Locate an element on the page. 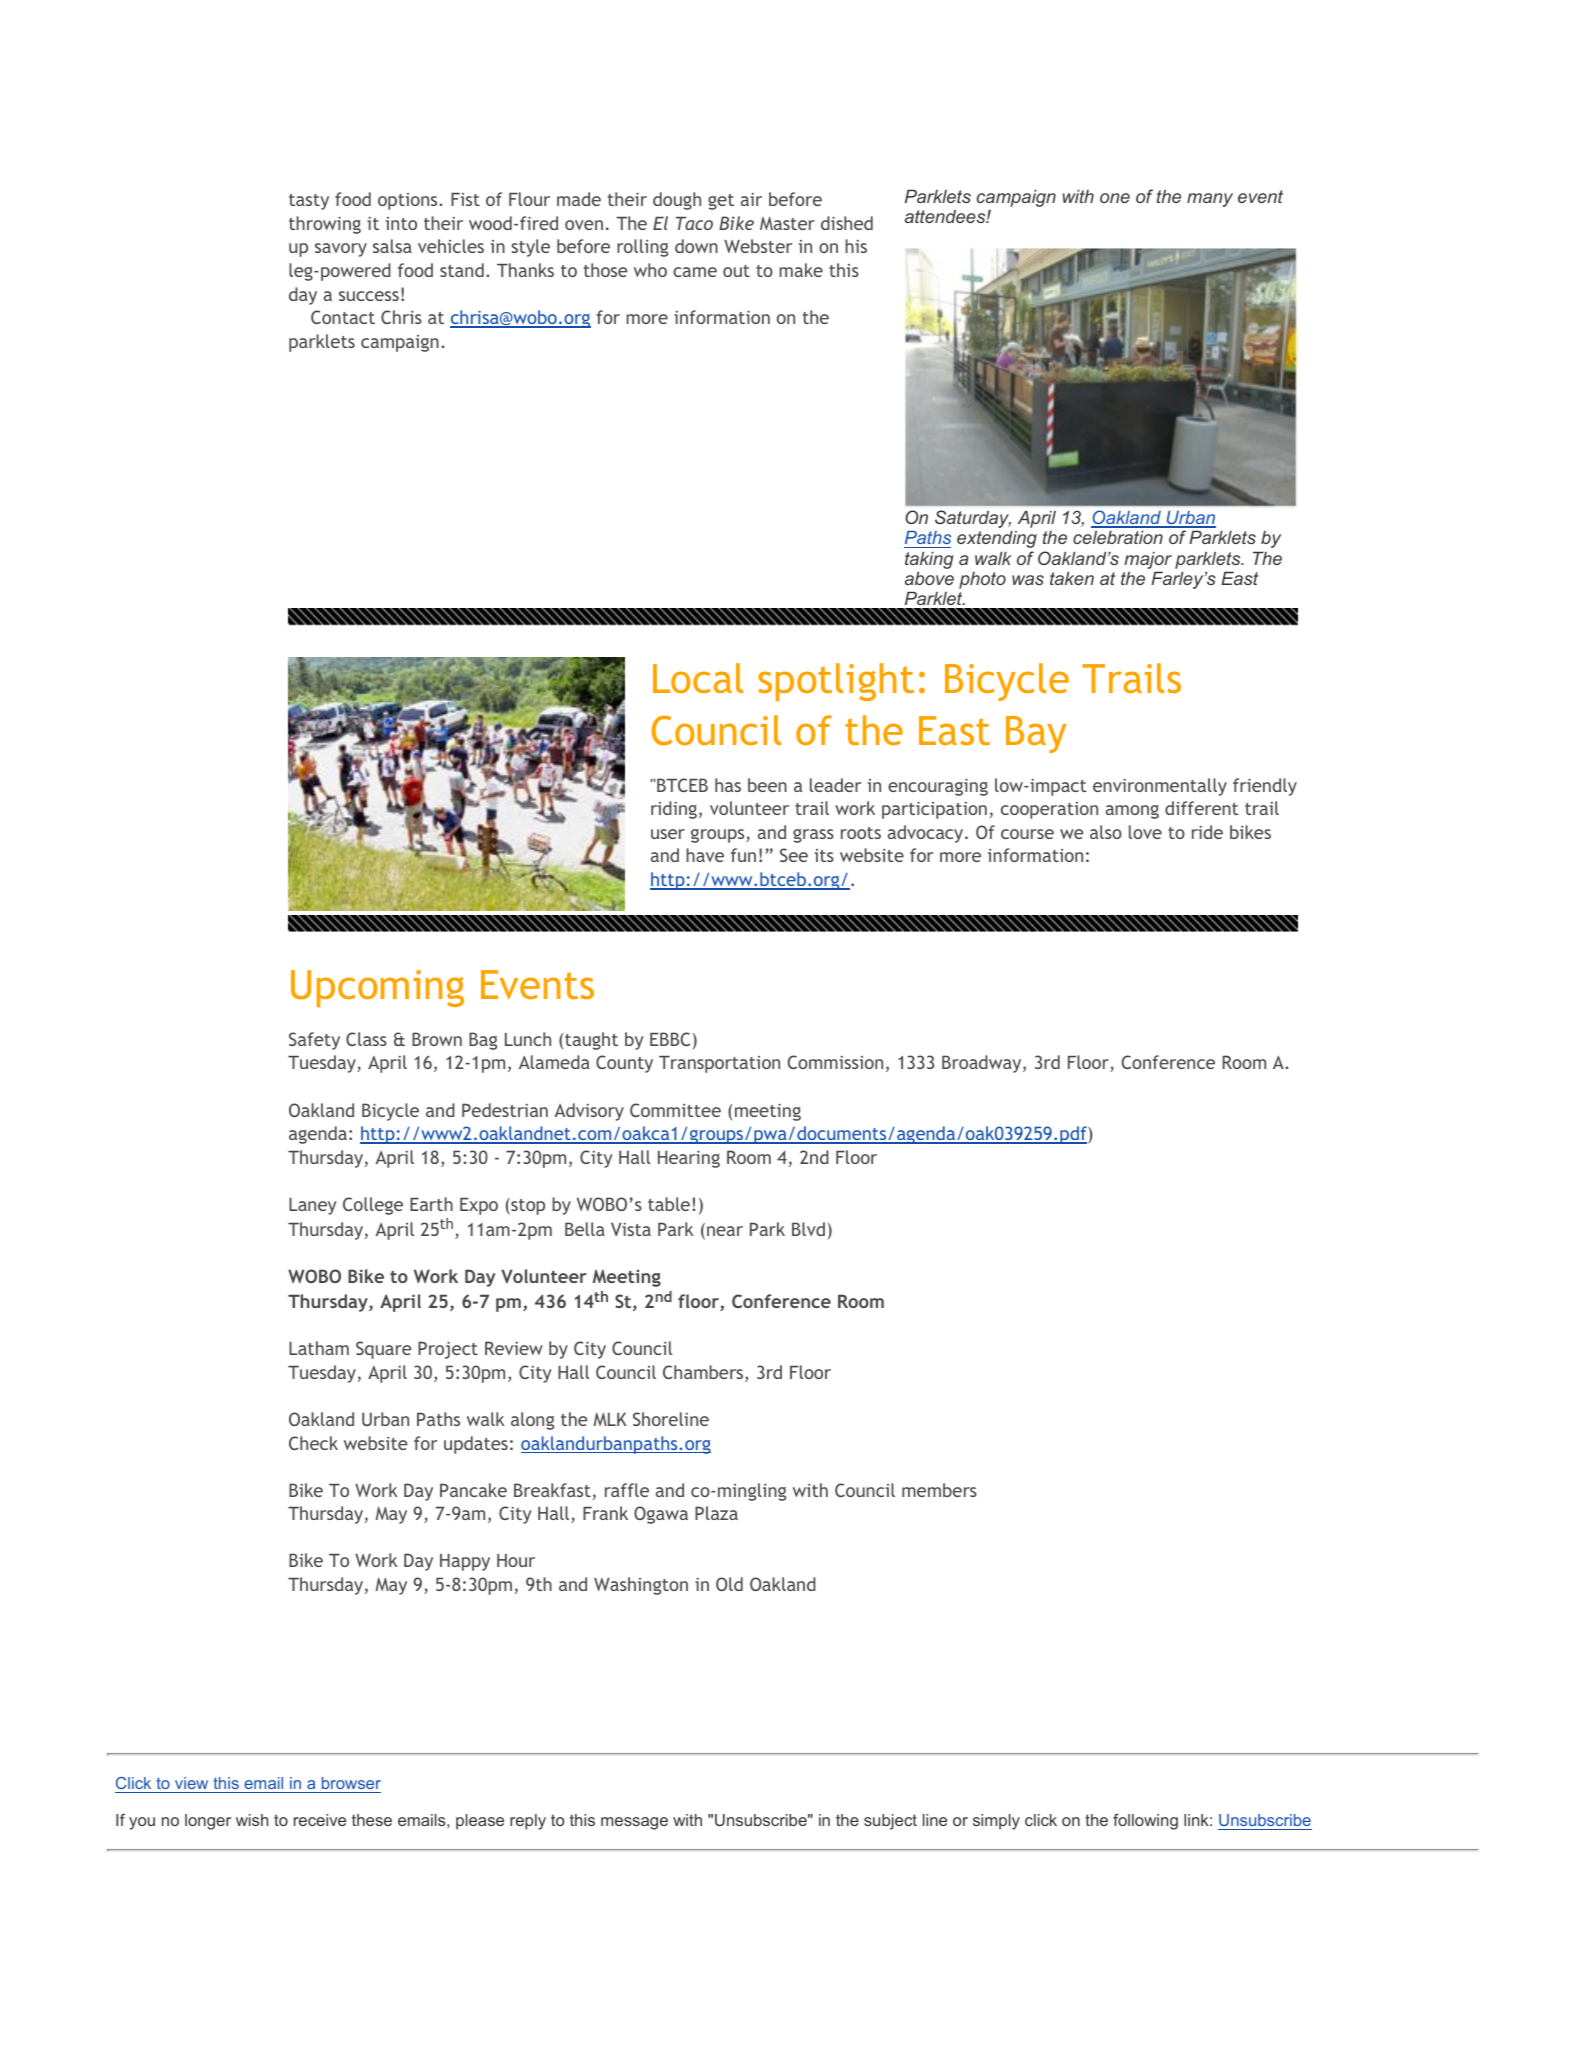 This page has height=2053, width=1586. Broadway is located at coordinates (983, 1064).
